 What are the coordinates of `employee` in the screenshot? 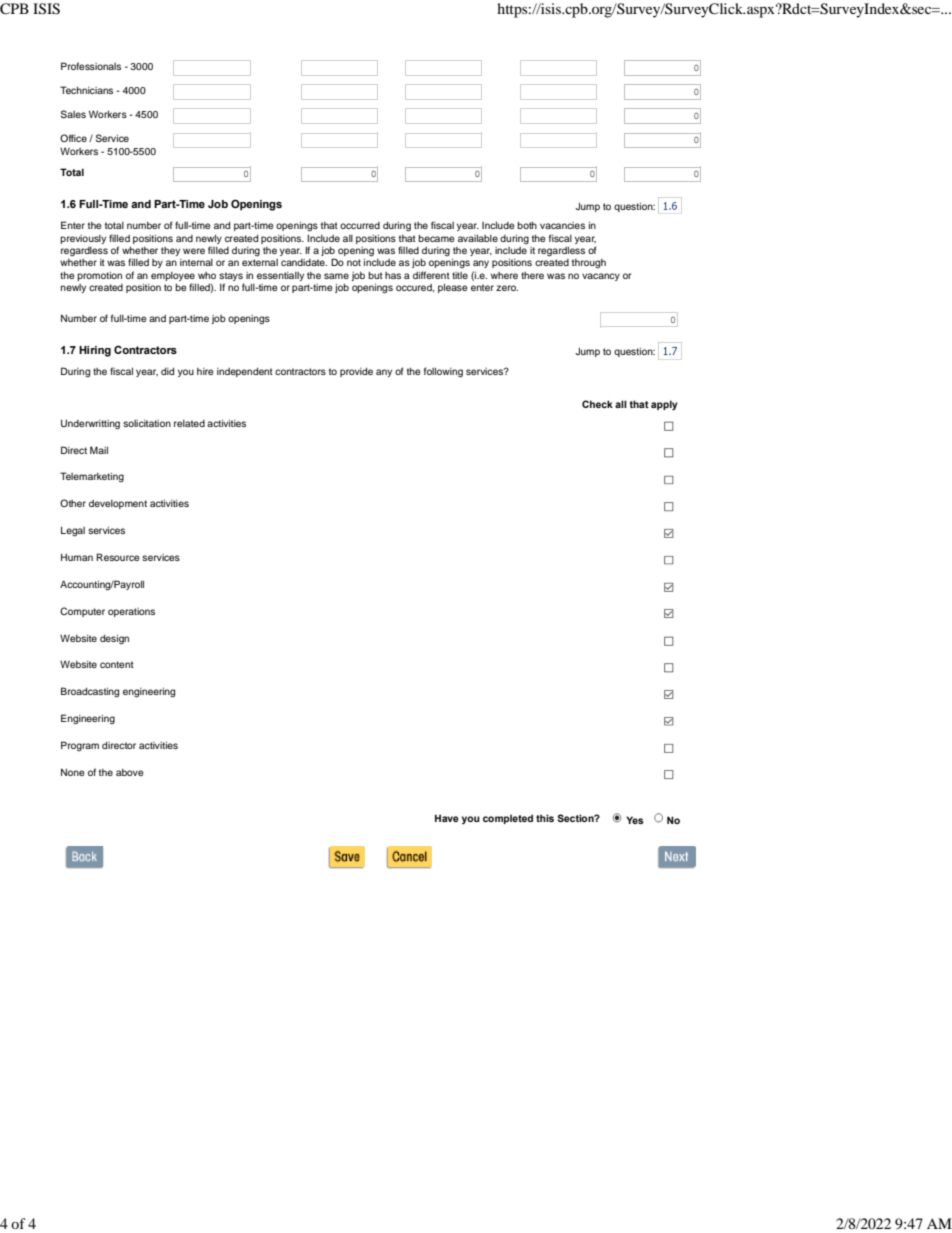 It's located at (173, 276).
